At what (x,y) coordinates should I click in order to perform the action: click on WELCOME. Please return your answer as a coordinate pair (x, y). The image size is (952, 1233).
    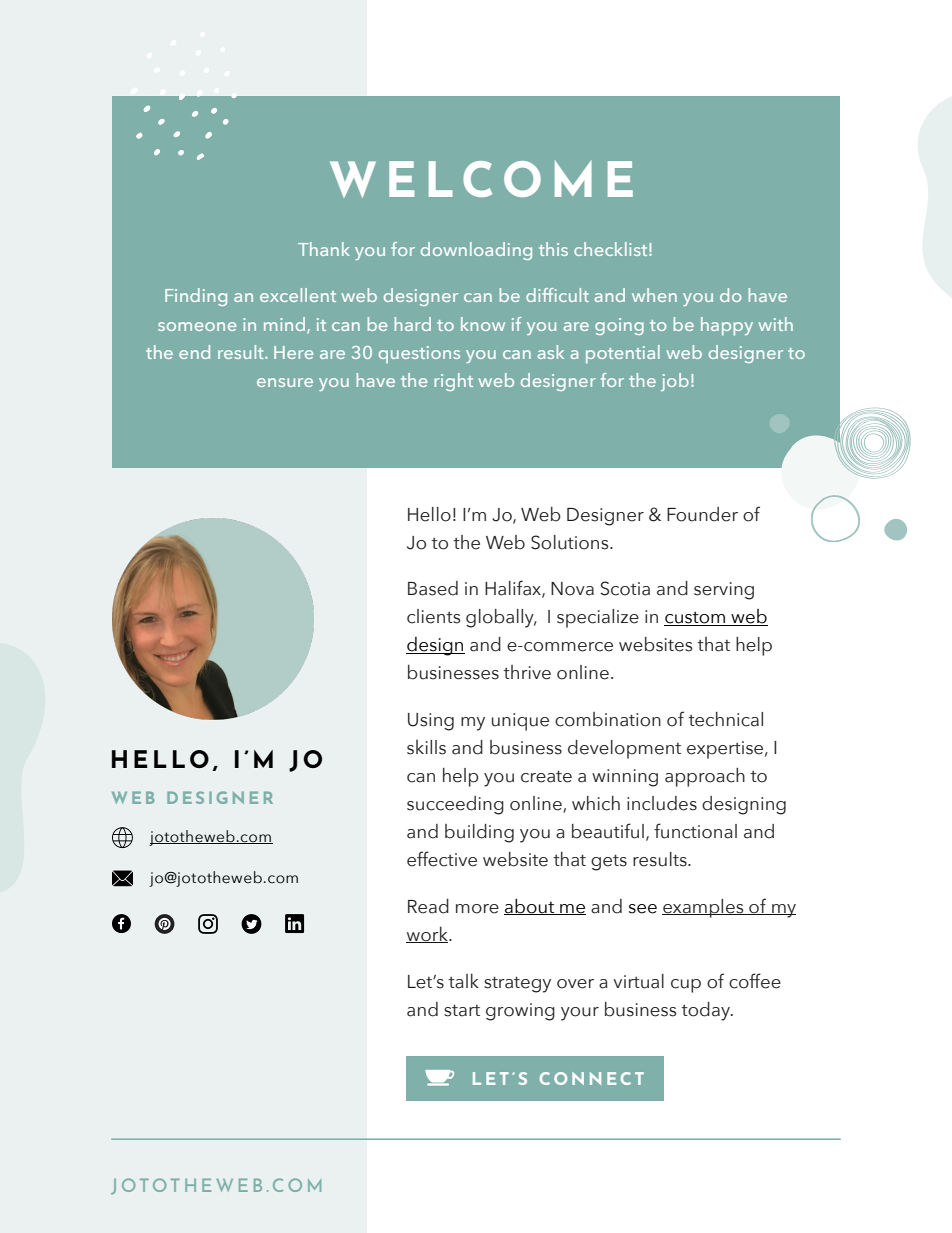
    Looking at the image, I should click on (481, 179).
